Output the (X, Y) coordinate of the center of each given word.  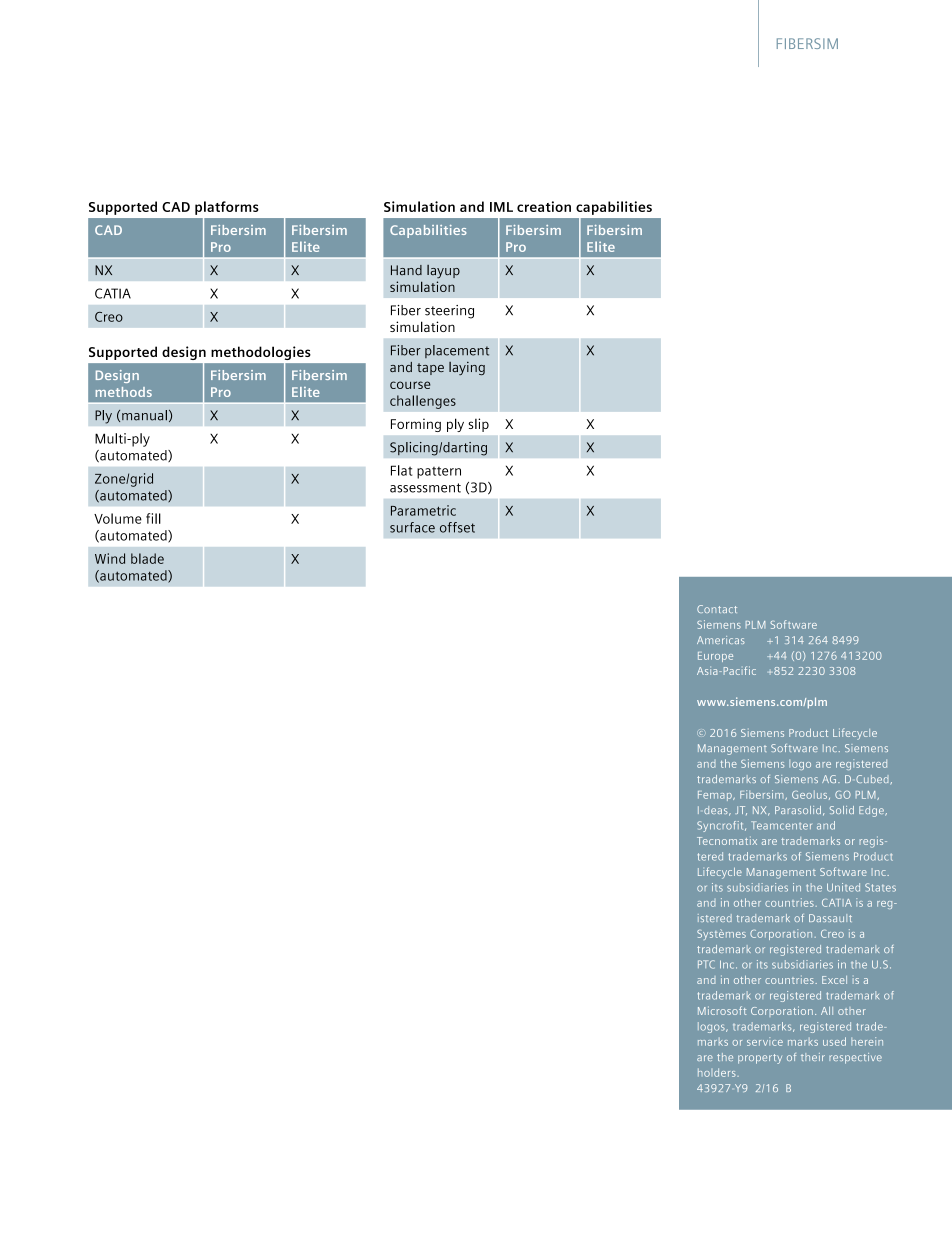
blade (147, 558)
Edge (872, 811)
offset (457, 527)
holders (718, 1072)
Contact (717, 609)
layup (443, 272)
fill (153, 518)
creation (544, 206)
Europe (715, 657)
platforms (227, 208)
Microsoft (722, 1010)
